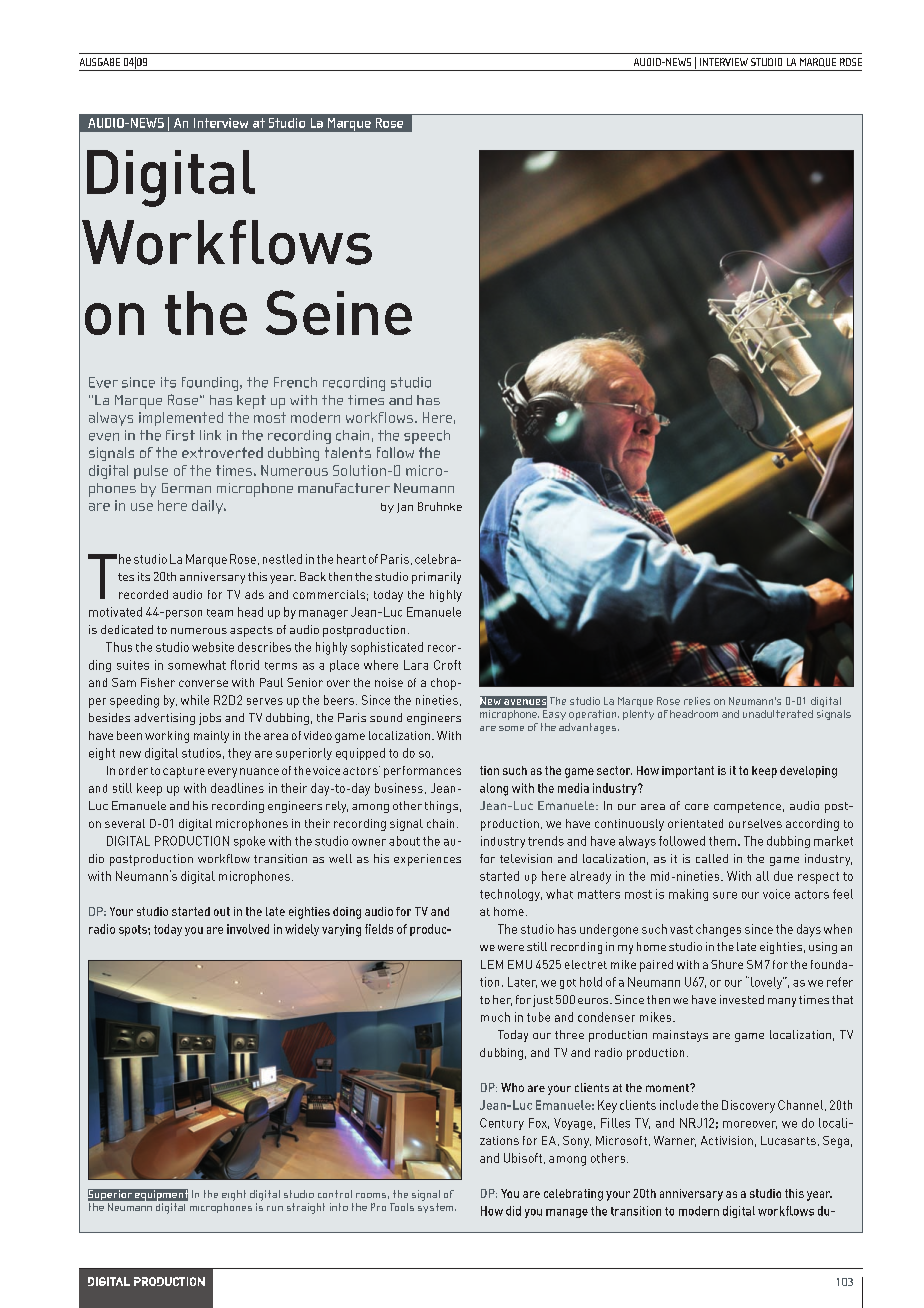 The height and width of the document is (1308, 924). I want to click on system, so click(437, 1208).
